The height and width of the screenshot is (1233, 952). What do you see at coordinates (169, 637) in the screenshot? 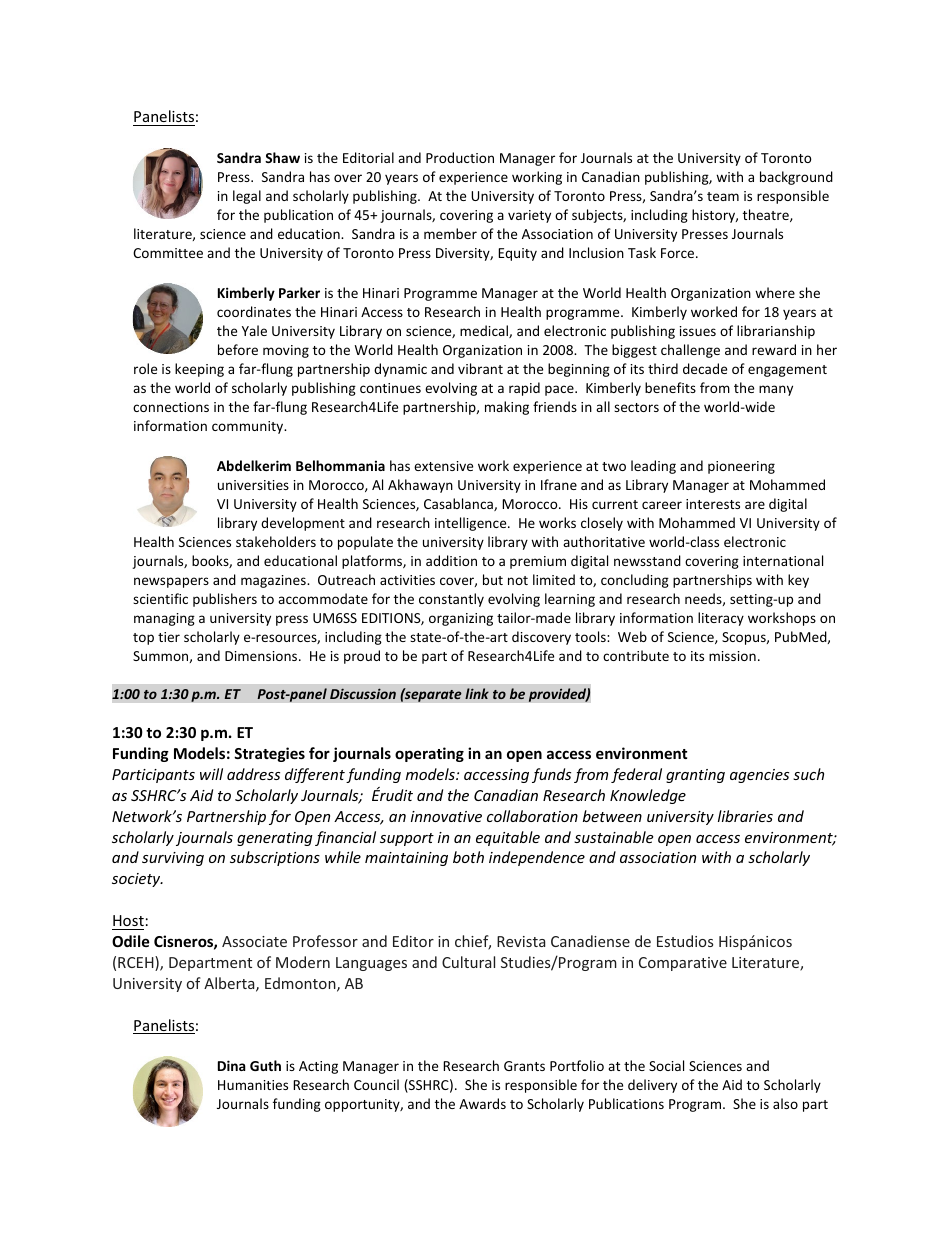
I see `tier` at bounding box center [169, 637].
